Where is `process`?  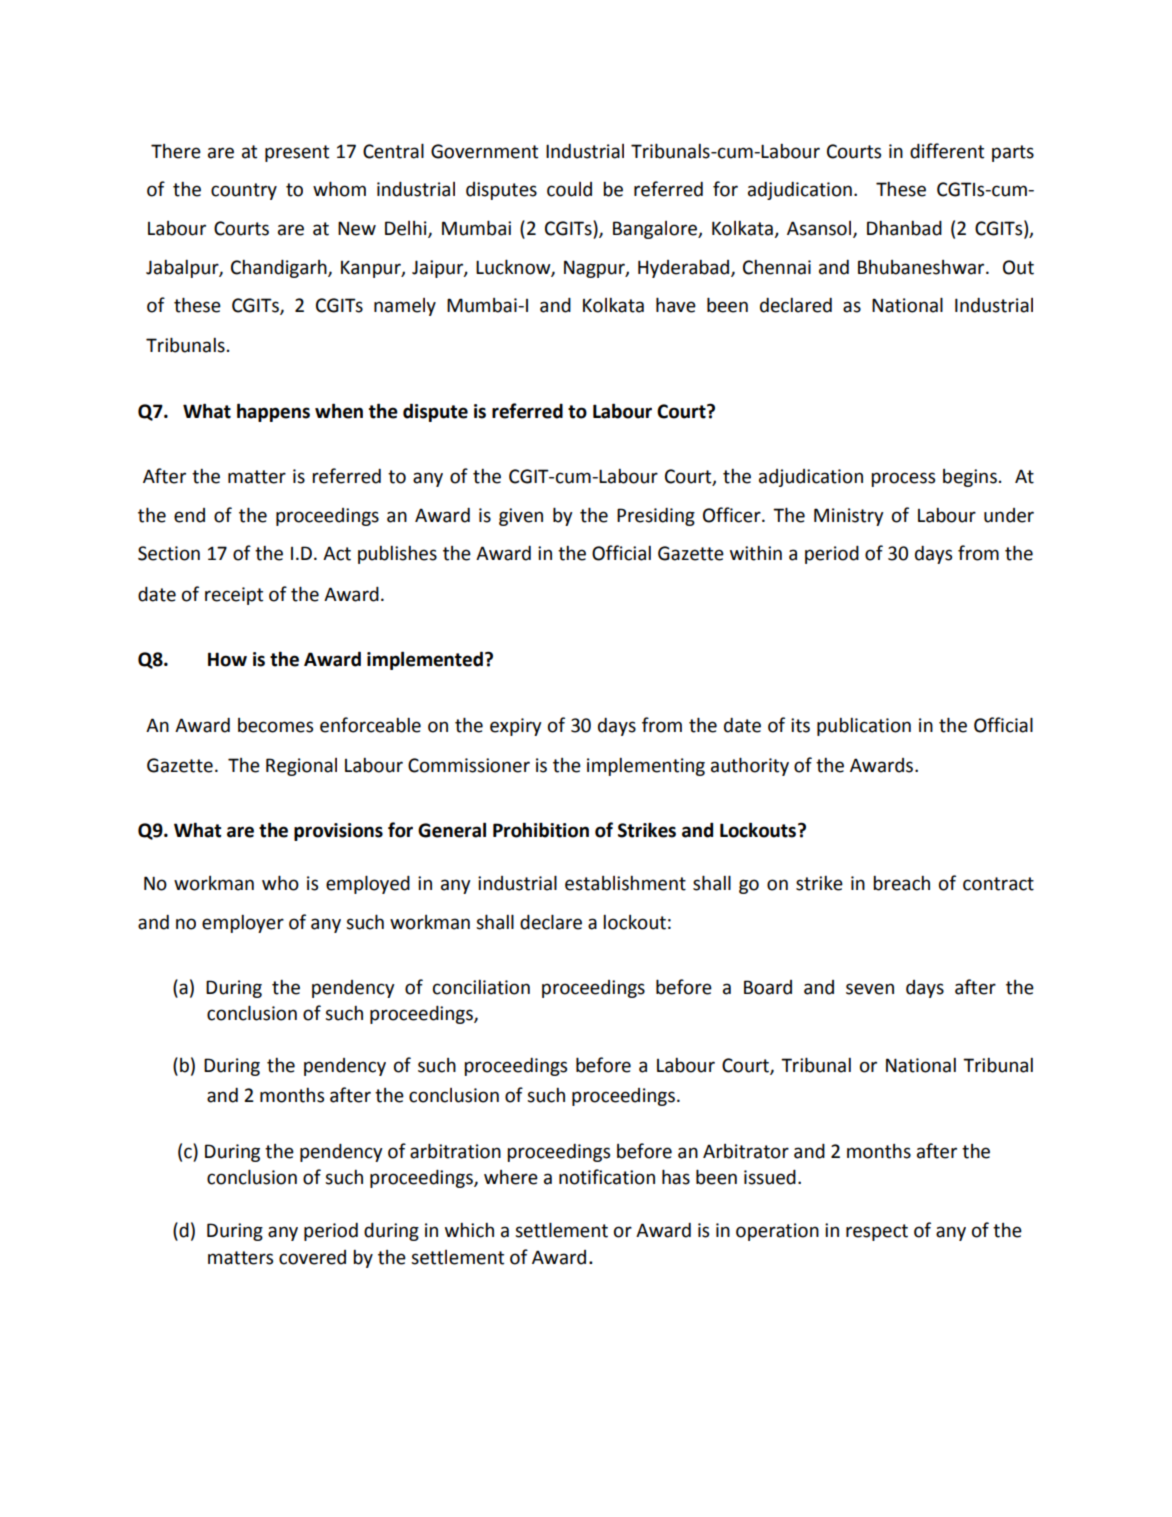
process is located at coordinates (903, 479).
